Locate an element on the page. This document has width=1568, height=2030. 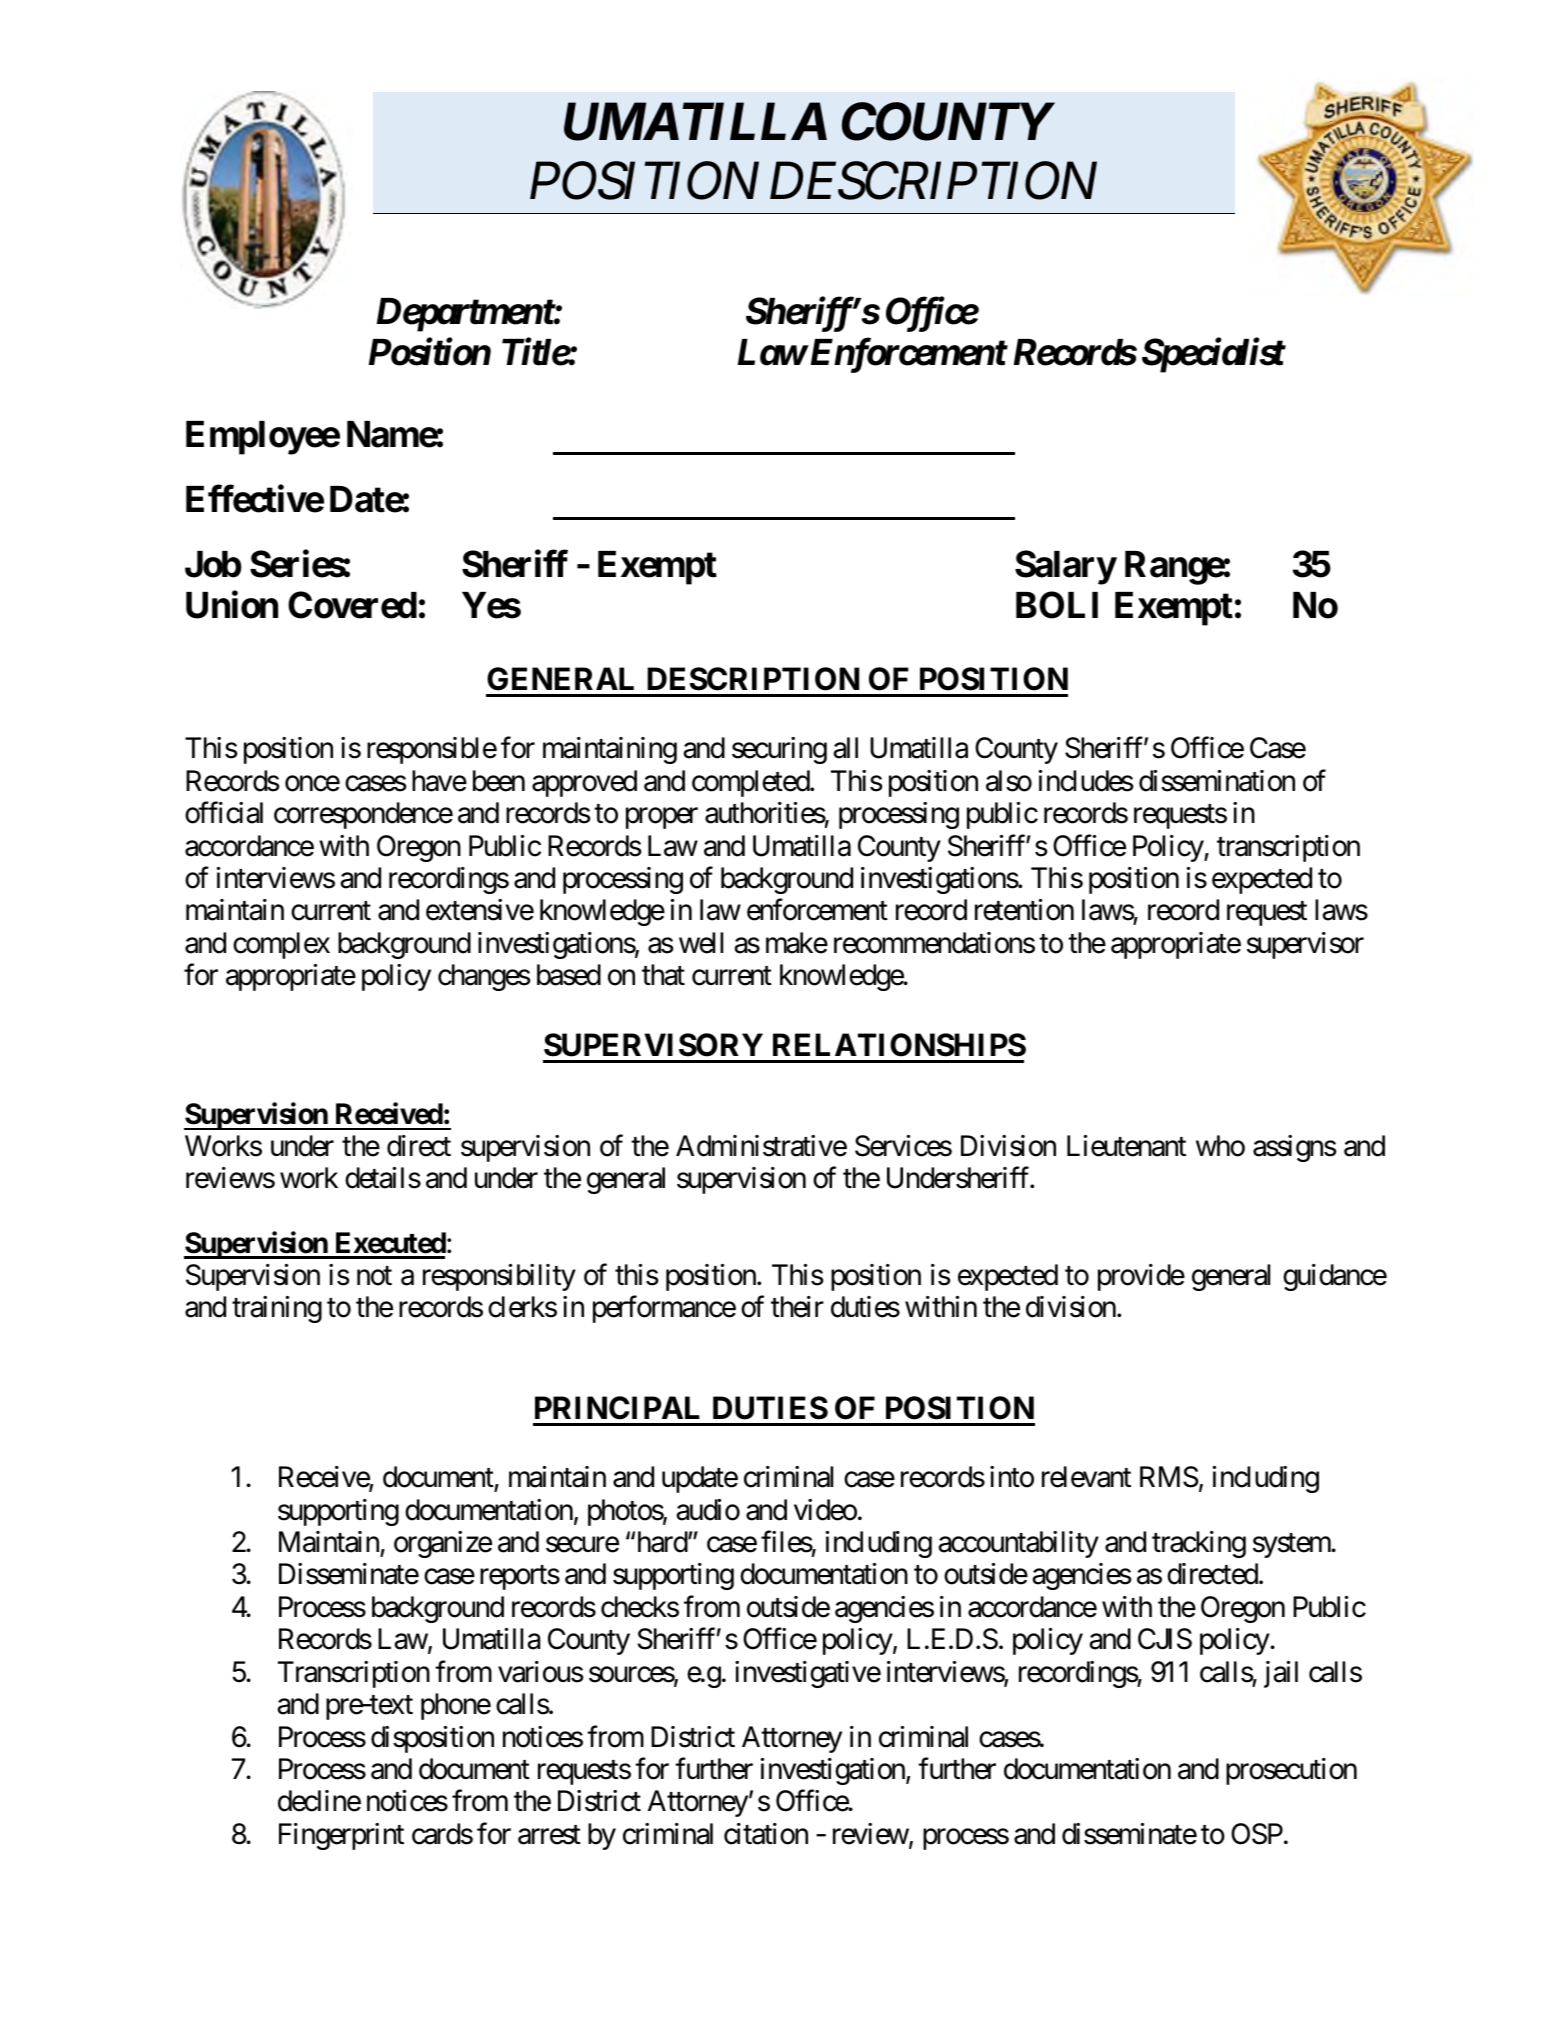
dissemination is located at coordinates (1217, 781).
